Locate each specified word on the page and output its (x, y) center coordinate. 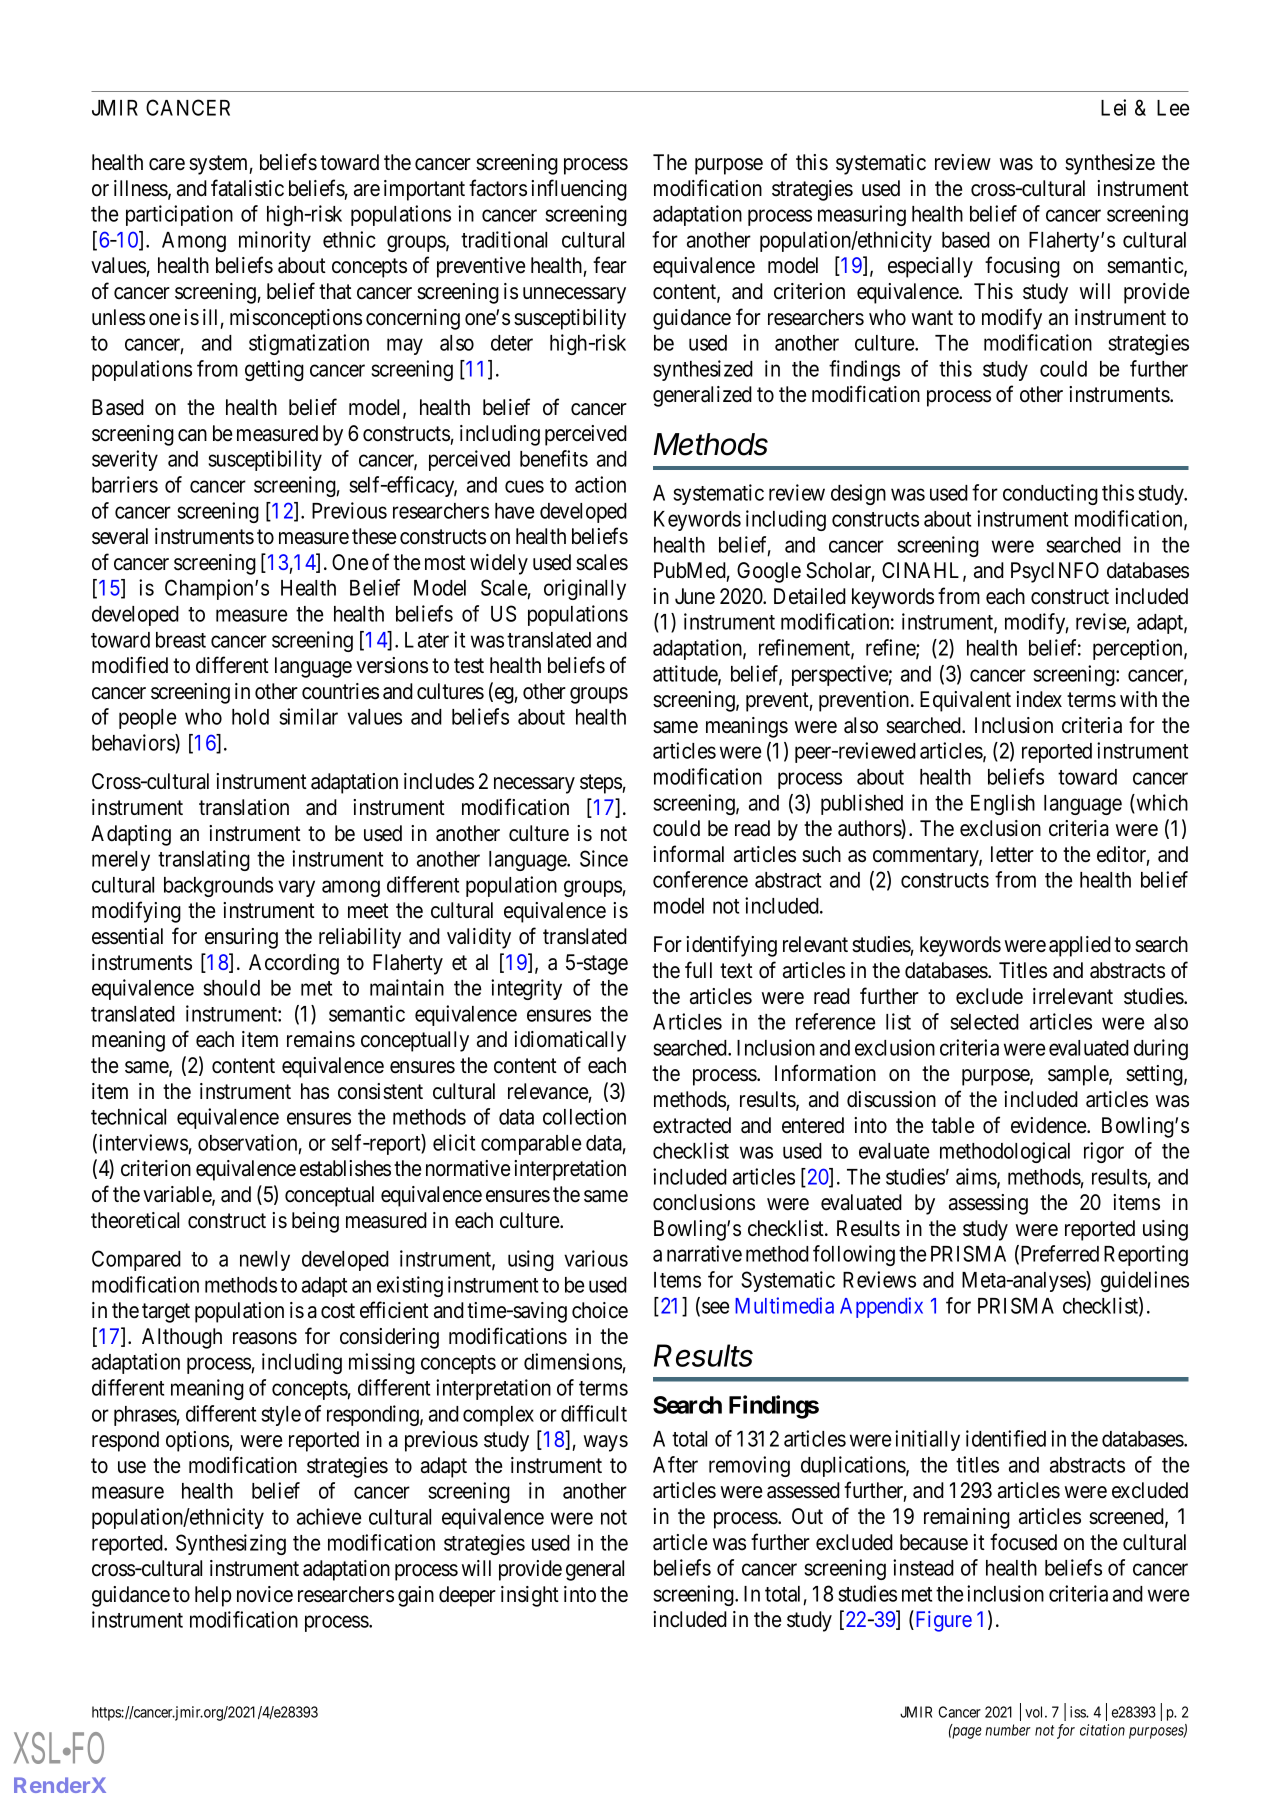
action (600, 484)
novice (265, 1594)
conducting (1050, 494)
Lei (1113, 107)
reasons (265, 1338)
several (120, 536)
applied (1080, 946)
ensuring (241, 938)
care (167, 164)
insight (530, 1596)
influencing (579, 190)
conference (700, 879)
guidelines (1145, 1281)
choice (600, 1310)
